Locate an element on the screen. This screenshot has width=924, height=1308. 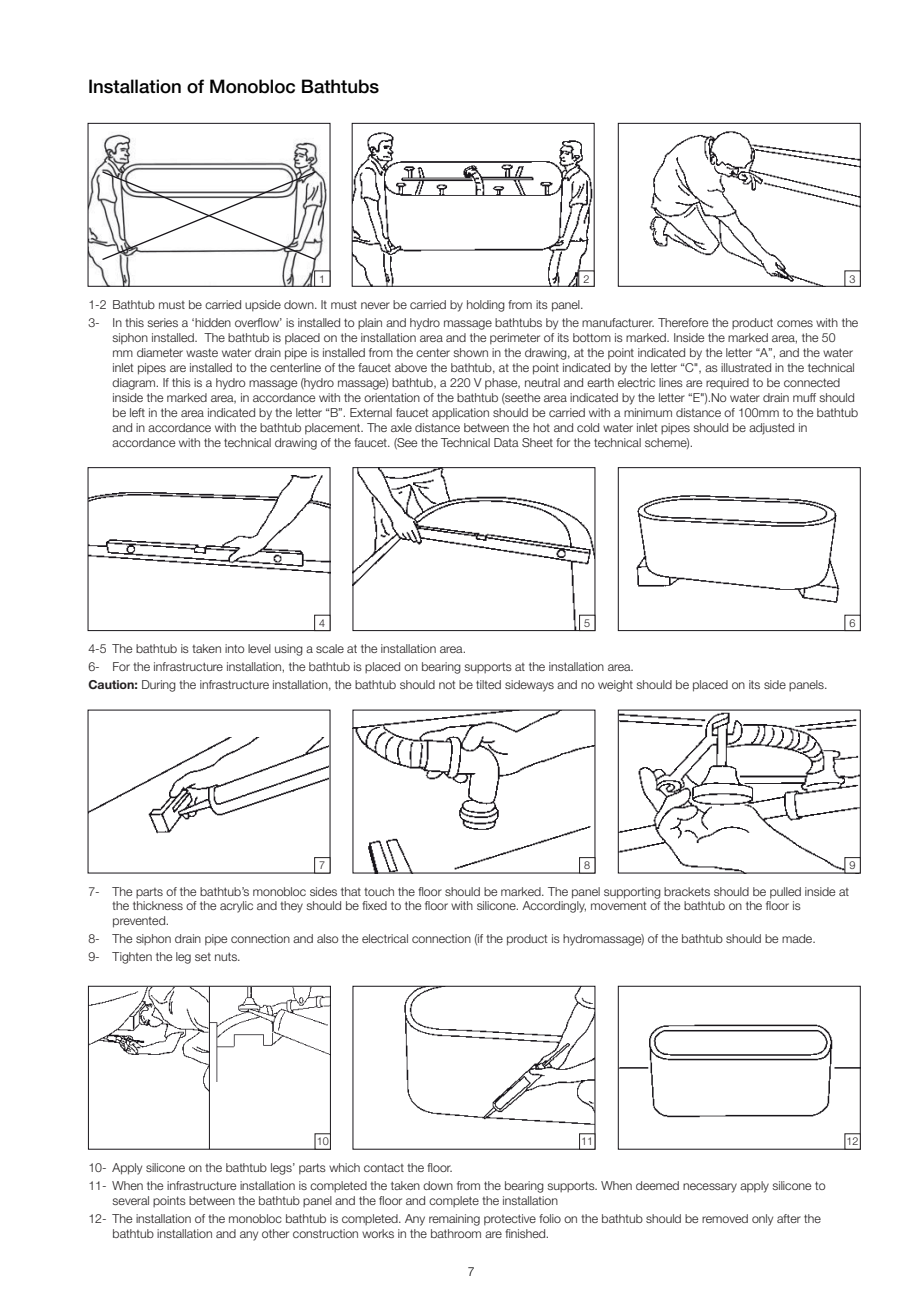
During is located at coordinates (159, 686).
